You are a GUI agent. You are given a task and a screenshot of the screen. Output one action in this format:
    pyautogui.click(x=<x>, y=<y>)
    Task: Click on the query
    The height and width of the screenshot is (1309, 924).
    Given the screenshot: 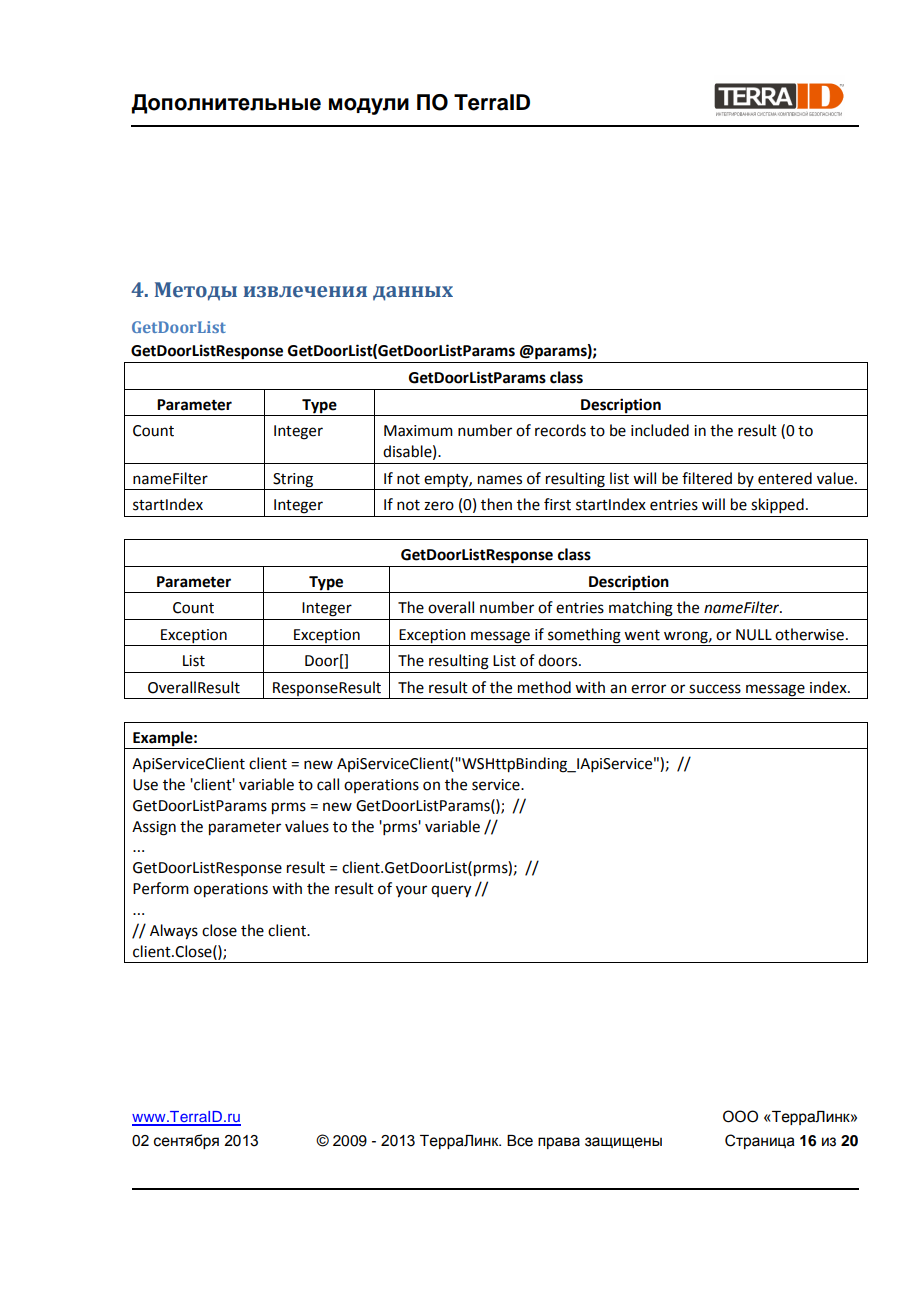 What is the action you would take?
    pyautogui.click(x=451, y=891)
